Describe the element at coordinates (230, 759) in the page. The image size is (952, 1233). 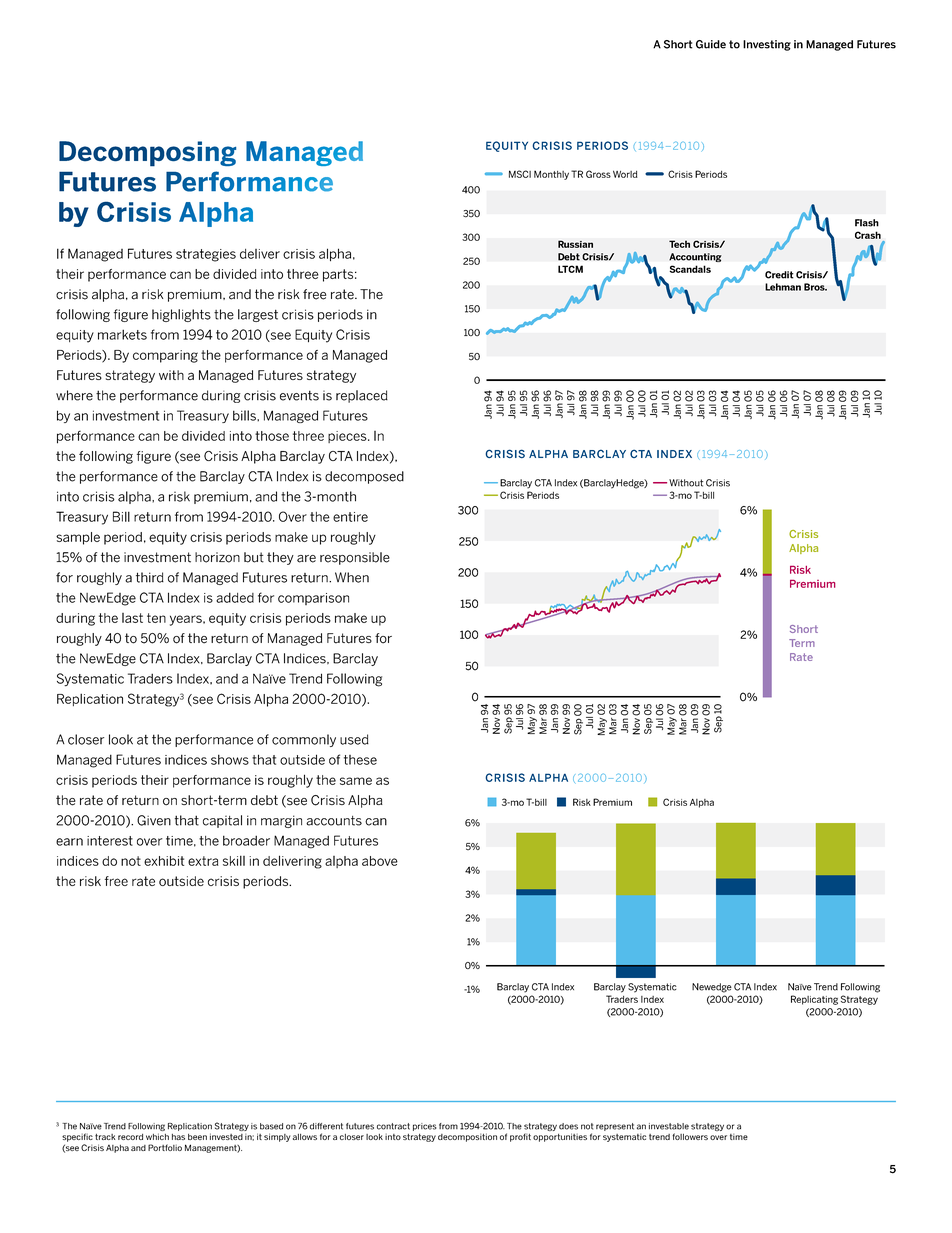
I see `shows` at that location.
